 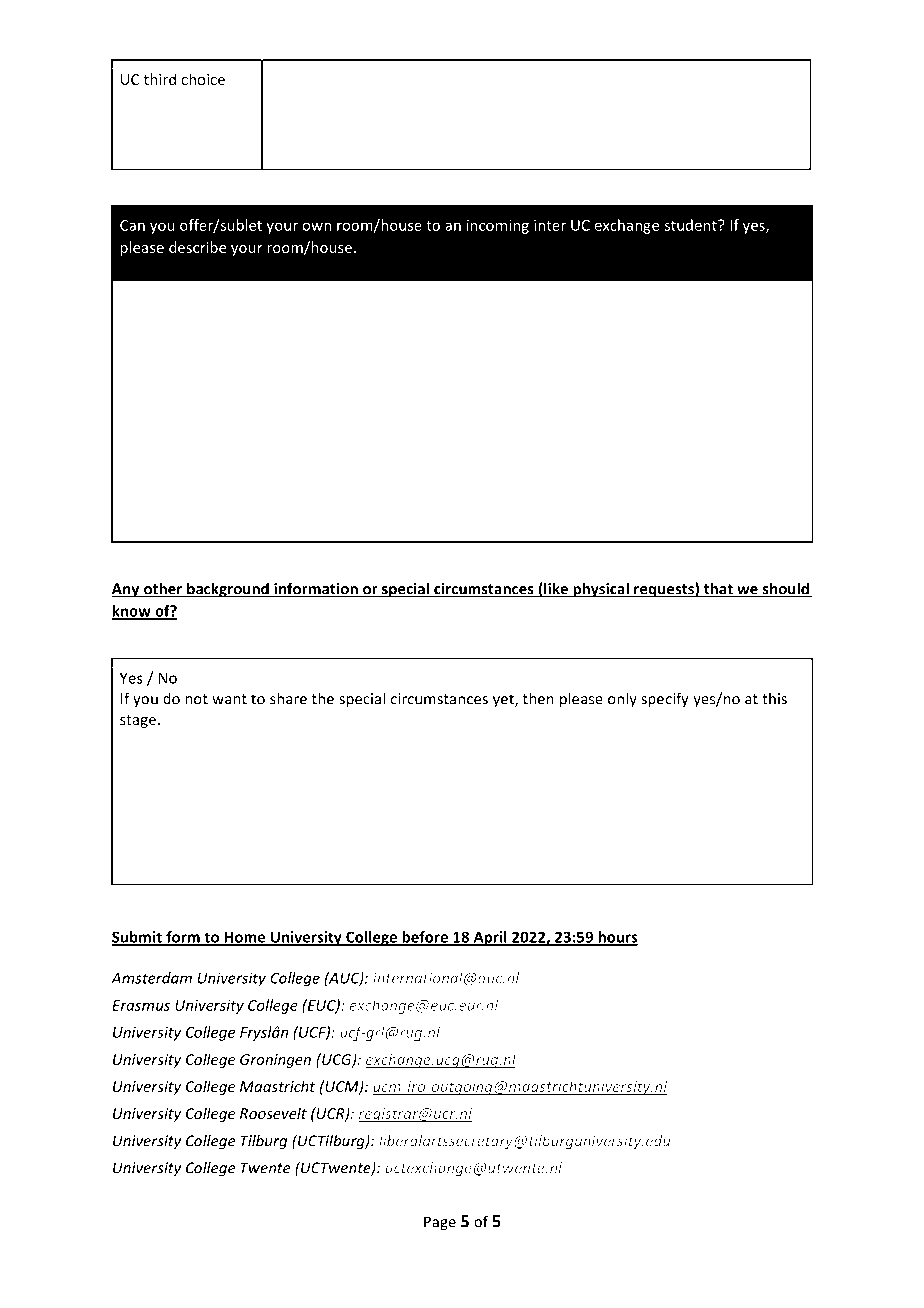 I want to click on Roosevelt, so click(x=273, y=1113).
